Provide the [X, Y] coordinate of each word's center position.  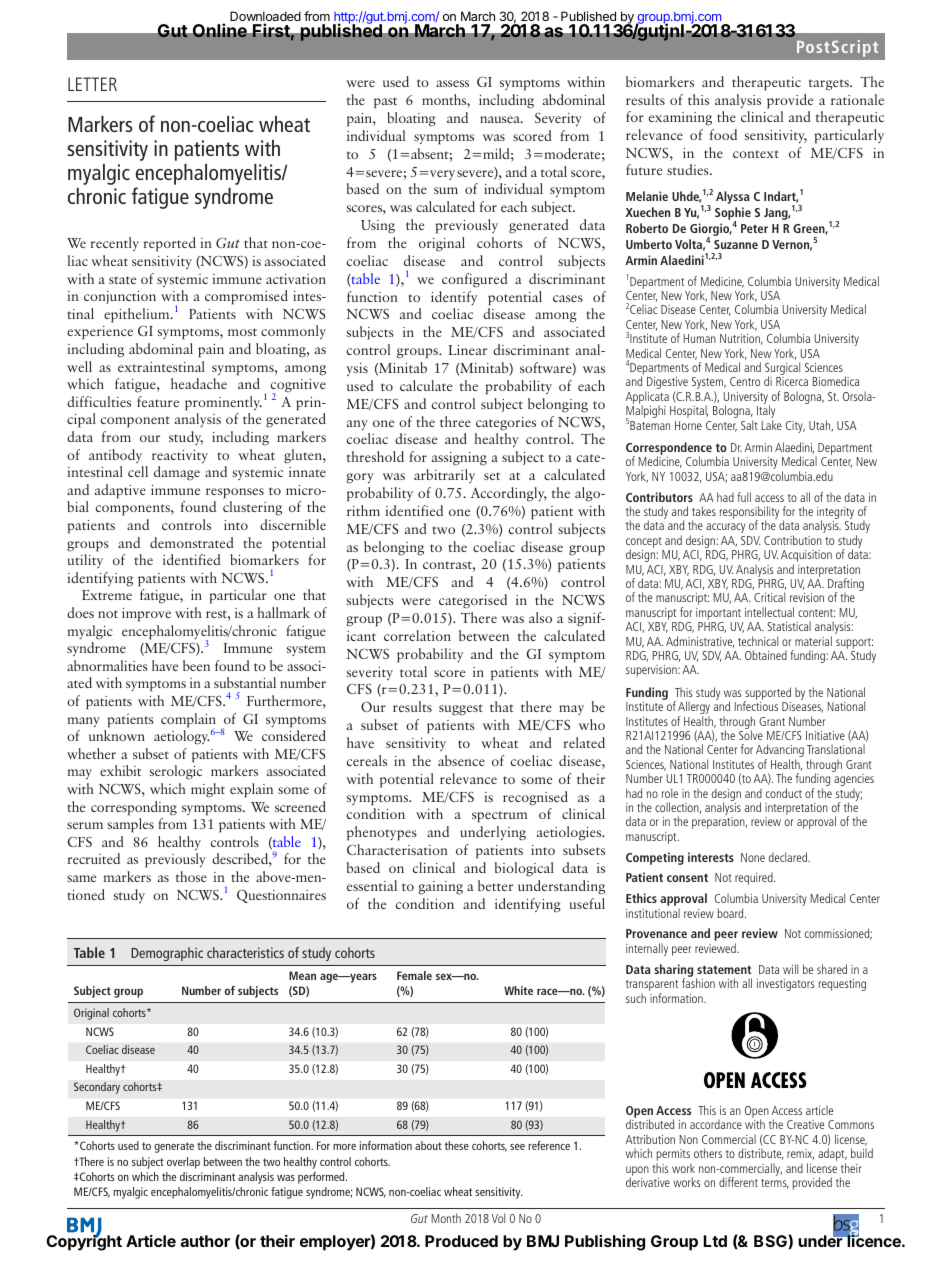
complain [188, 721]
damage [177, 473]
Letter [92, 84]
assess [452, 83]
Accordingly [509, 494]
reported [170, 244]
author [205, 1241]
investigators [786, 985]
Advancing [780, 752]
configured [475, 280]
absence [461, 760]
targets [830, 85]
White [518, 990]
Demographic [167, 954]
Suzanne [736, 244]
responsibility [749, 514]
